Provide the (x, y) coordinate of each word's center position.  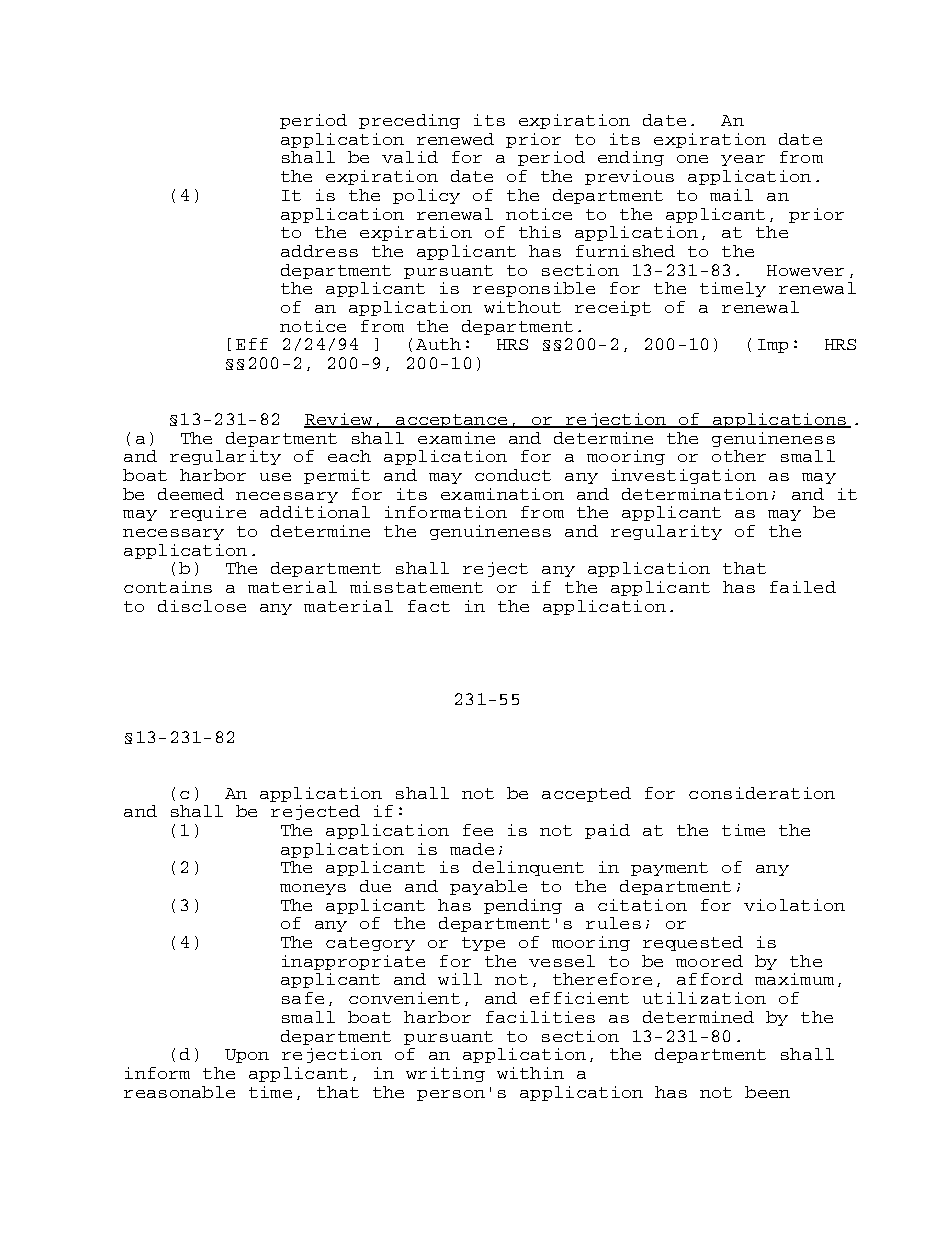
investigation (684, 476)
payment (669, 869)
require (208, 513)
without (522, 307)
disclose (202, 606)
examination (502, 494)
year (743, 160)
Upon (247, 1056)
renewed (455, 139)
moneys (313, 889)
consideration (762, 793)
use (275, 477)
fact (429, 606)
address (319, 251)
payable (488, 887)
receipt (613, 308)
